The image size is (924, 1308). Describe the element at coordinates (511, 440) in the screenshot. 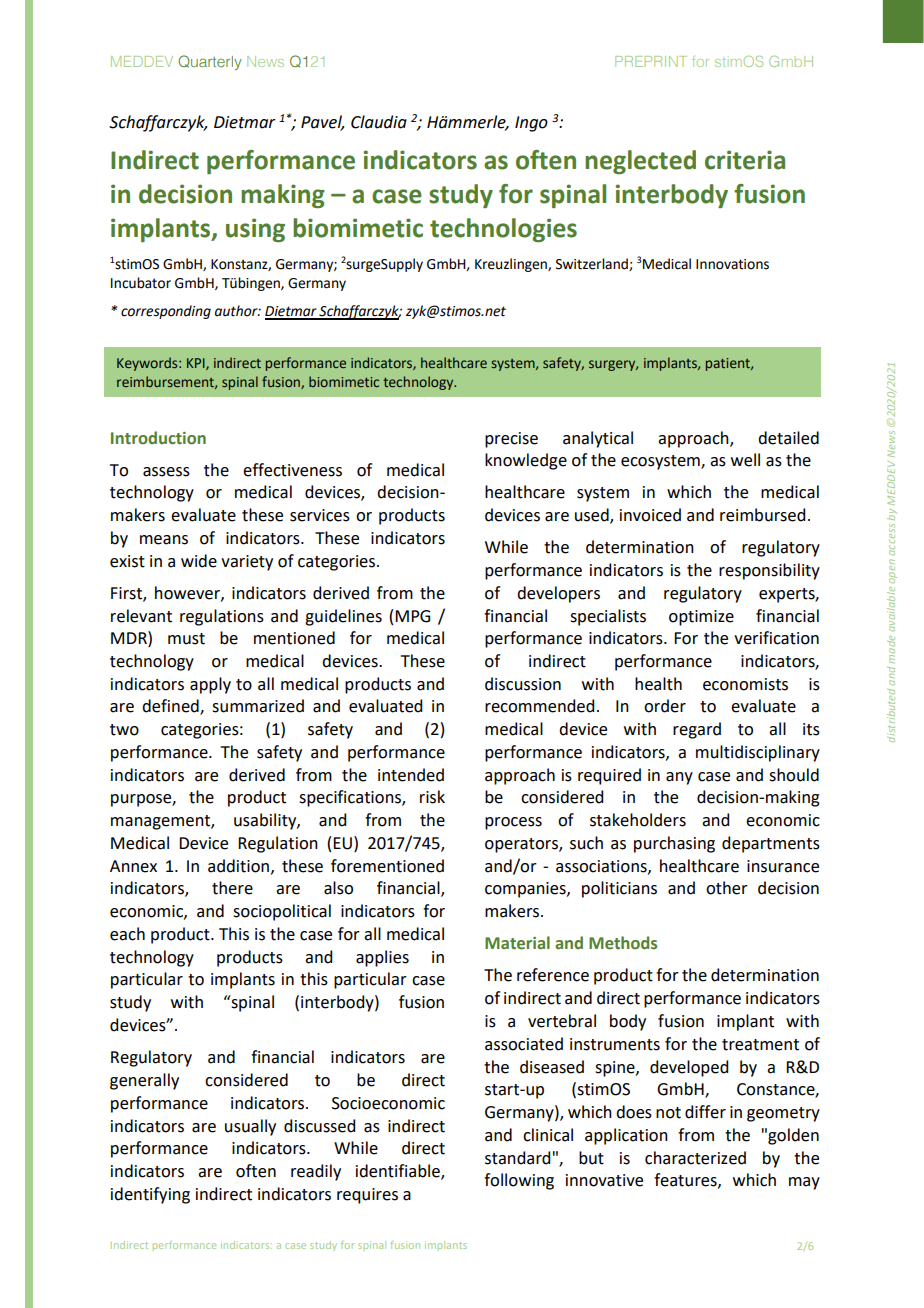

I see `precise` at that location.
